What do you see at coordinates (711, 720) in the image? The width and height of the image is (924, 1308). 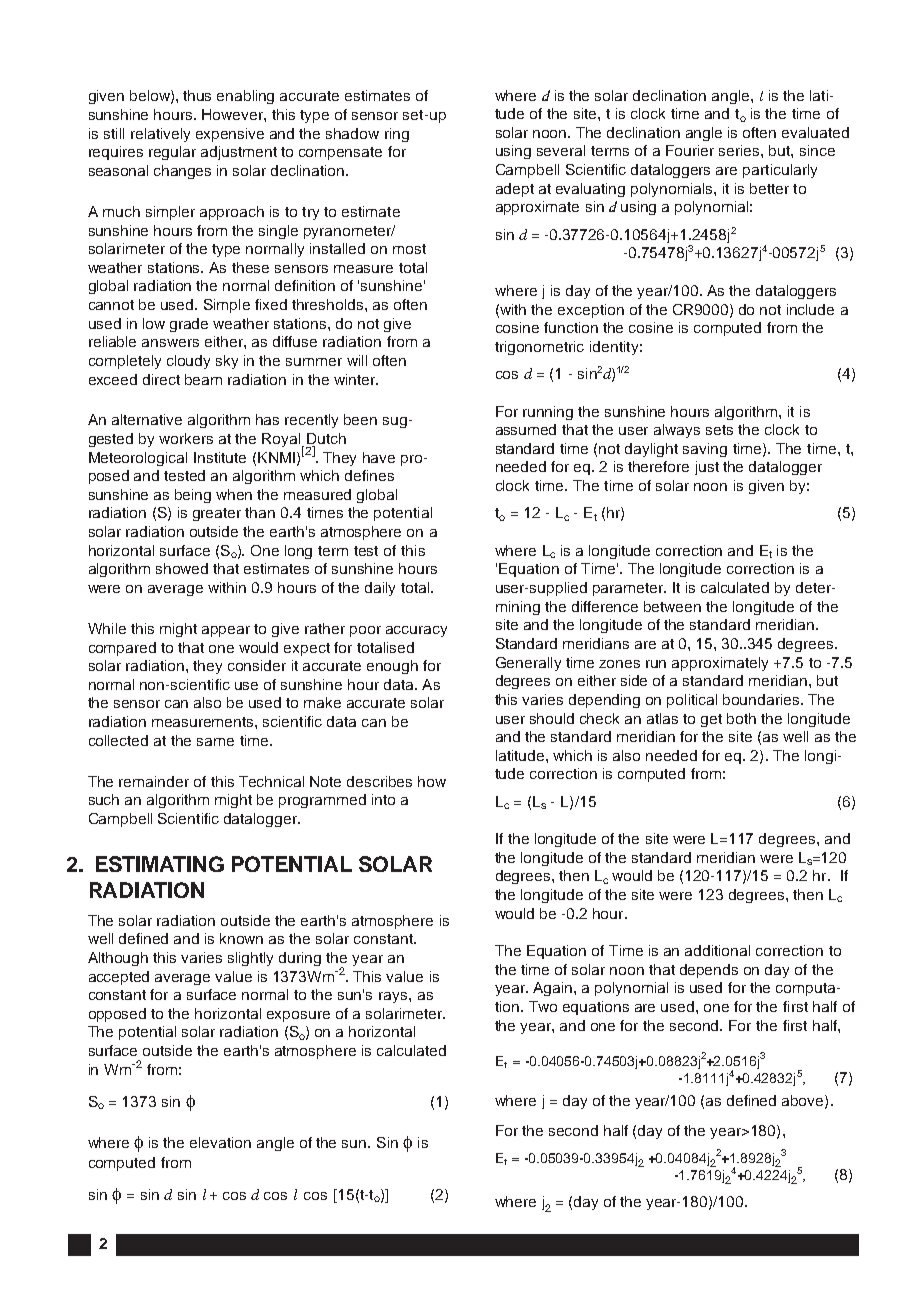 I see `get` at bounding box center [711, 720].
